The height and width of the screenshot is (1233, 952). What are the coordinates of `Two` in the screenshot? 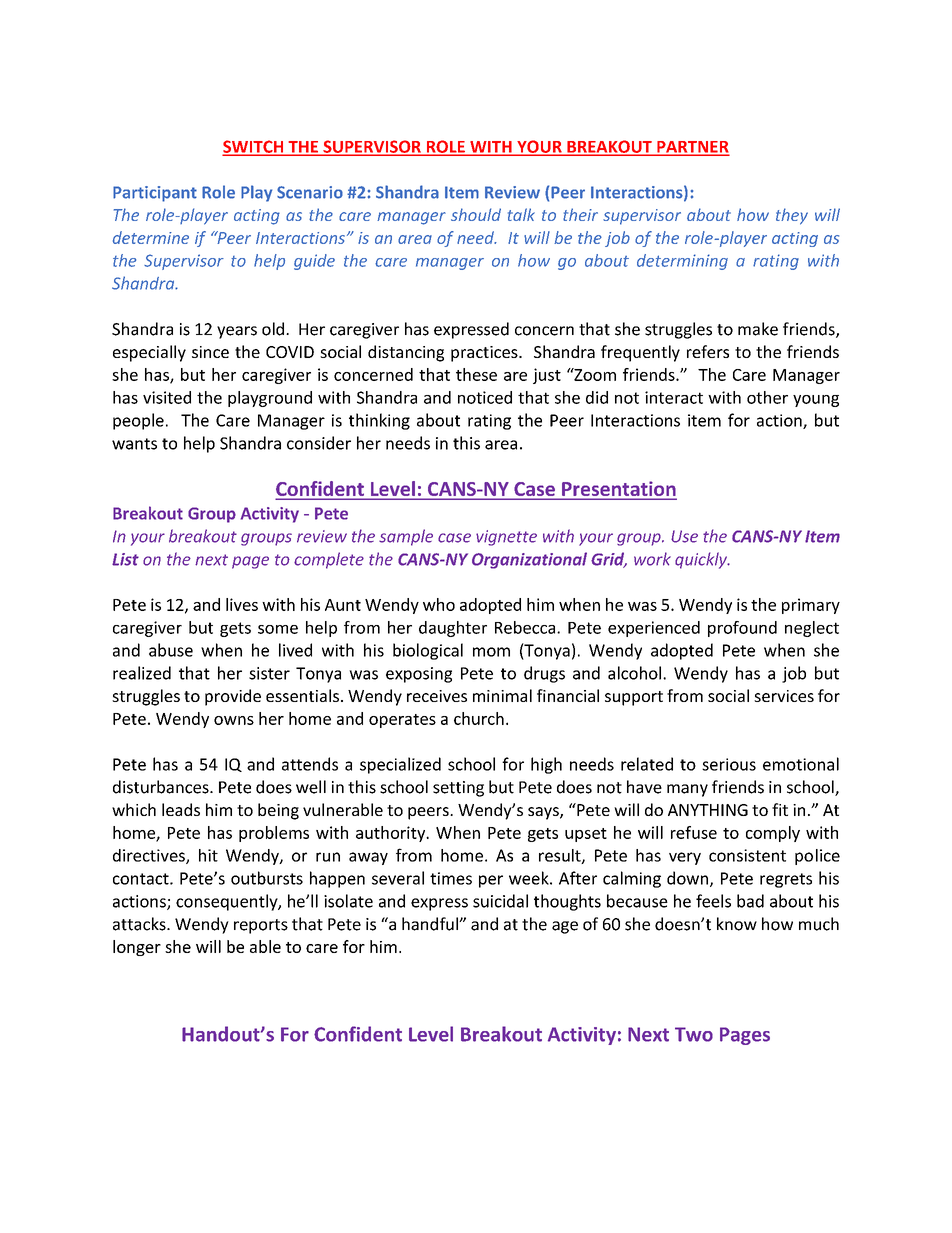 It's located at (694, 1034).
